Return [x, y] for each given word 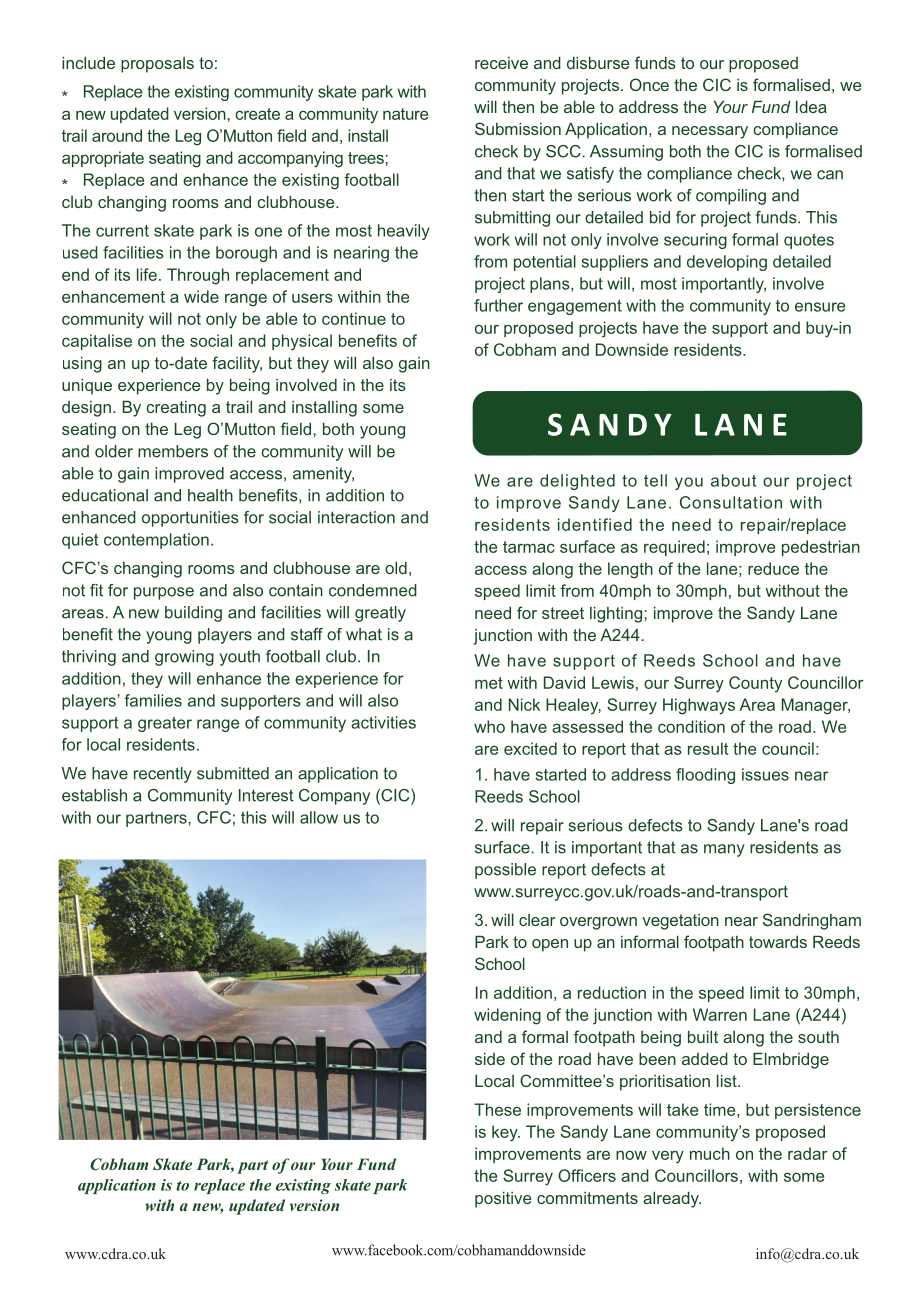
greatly [380, 614]
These [497, 1109]
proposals [157, 65]
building [193, 614]
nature [405, 114]
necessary [710, 132]
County [755, 684]
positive [503, 1199]
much [710, 1153]
